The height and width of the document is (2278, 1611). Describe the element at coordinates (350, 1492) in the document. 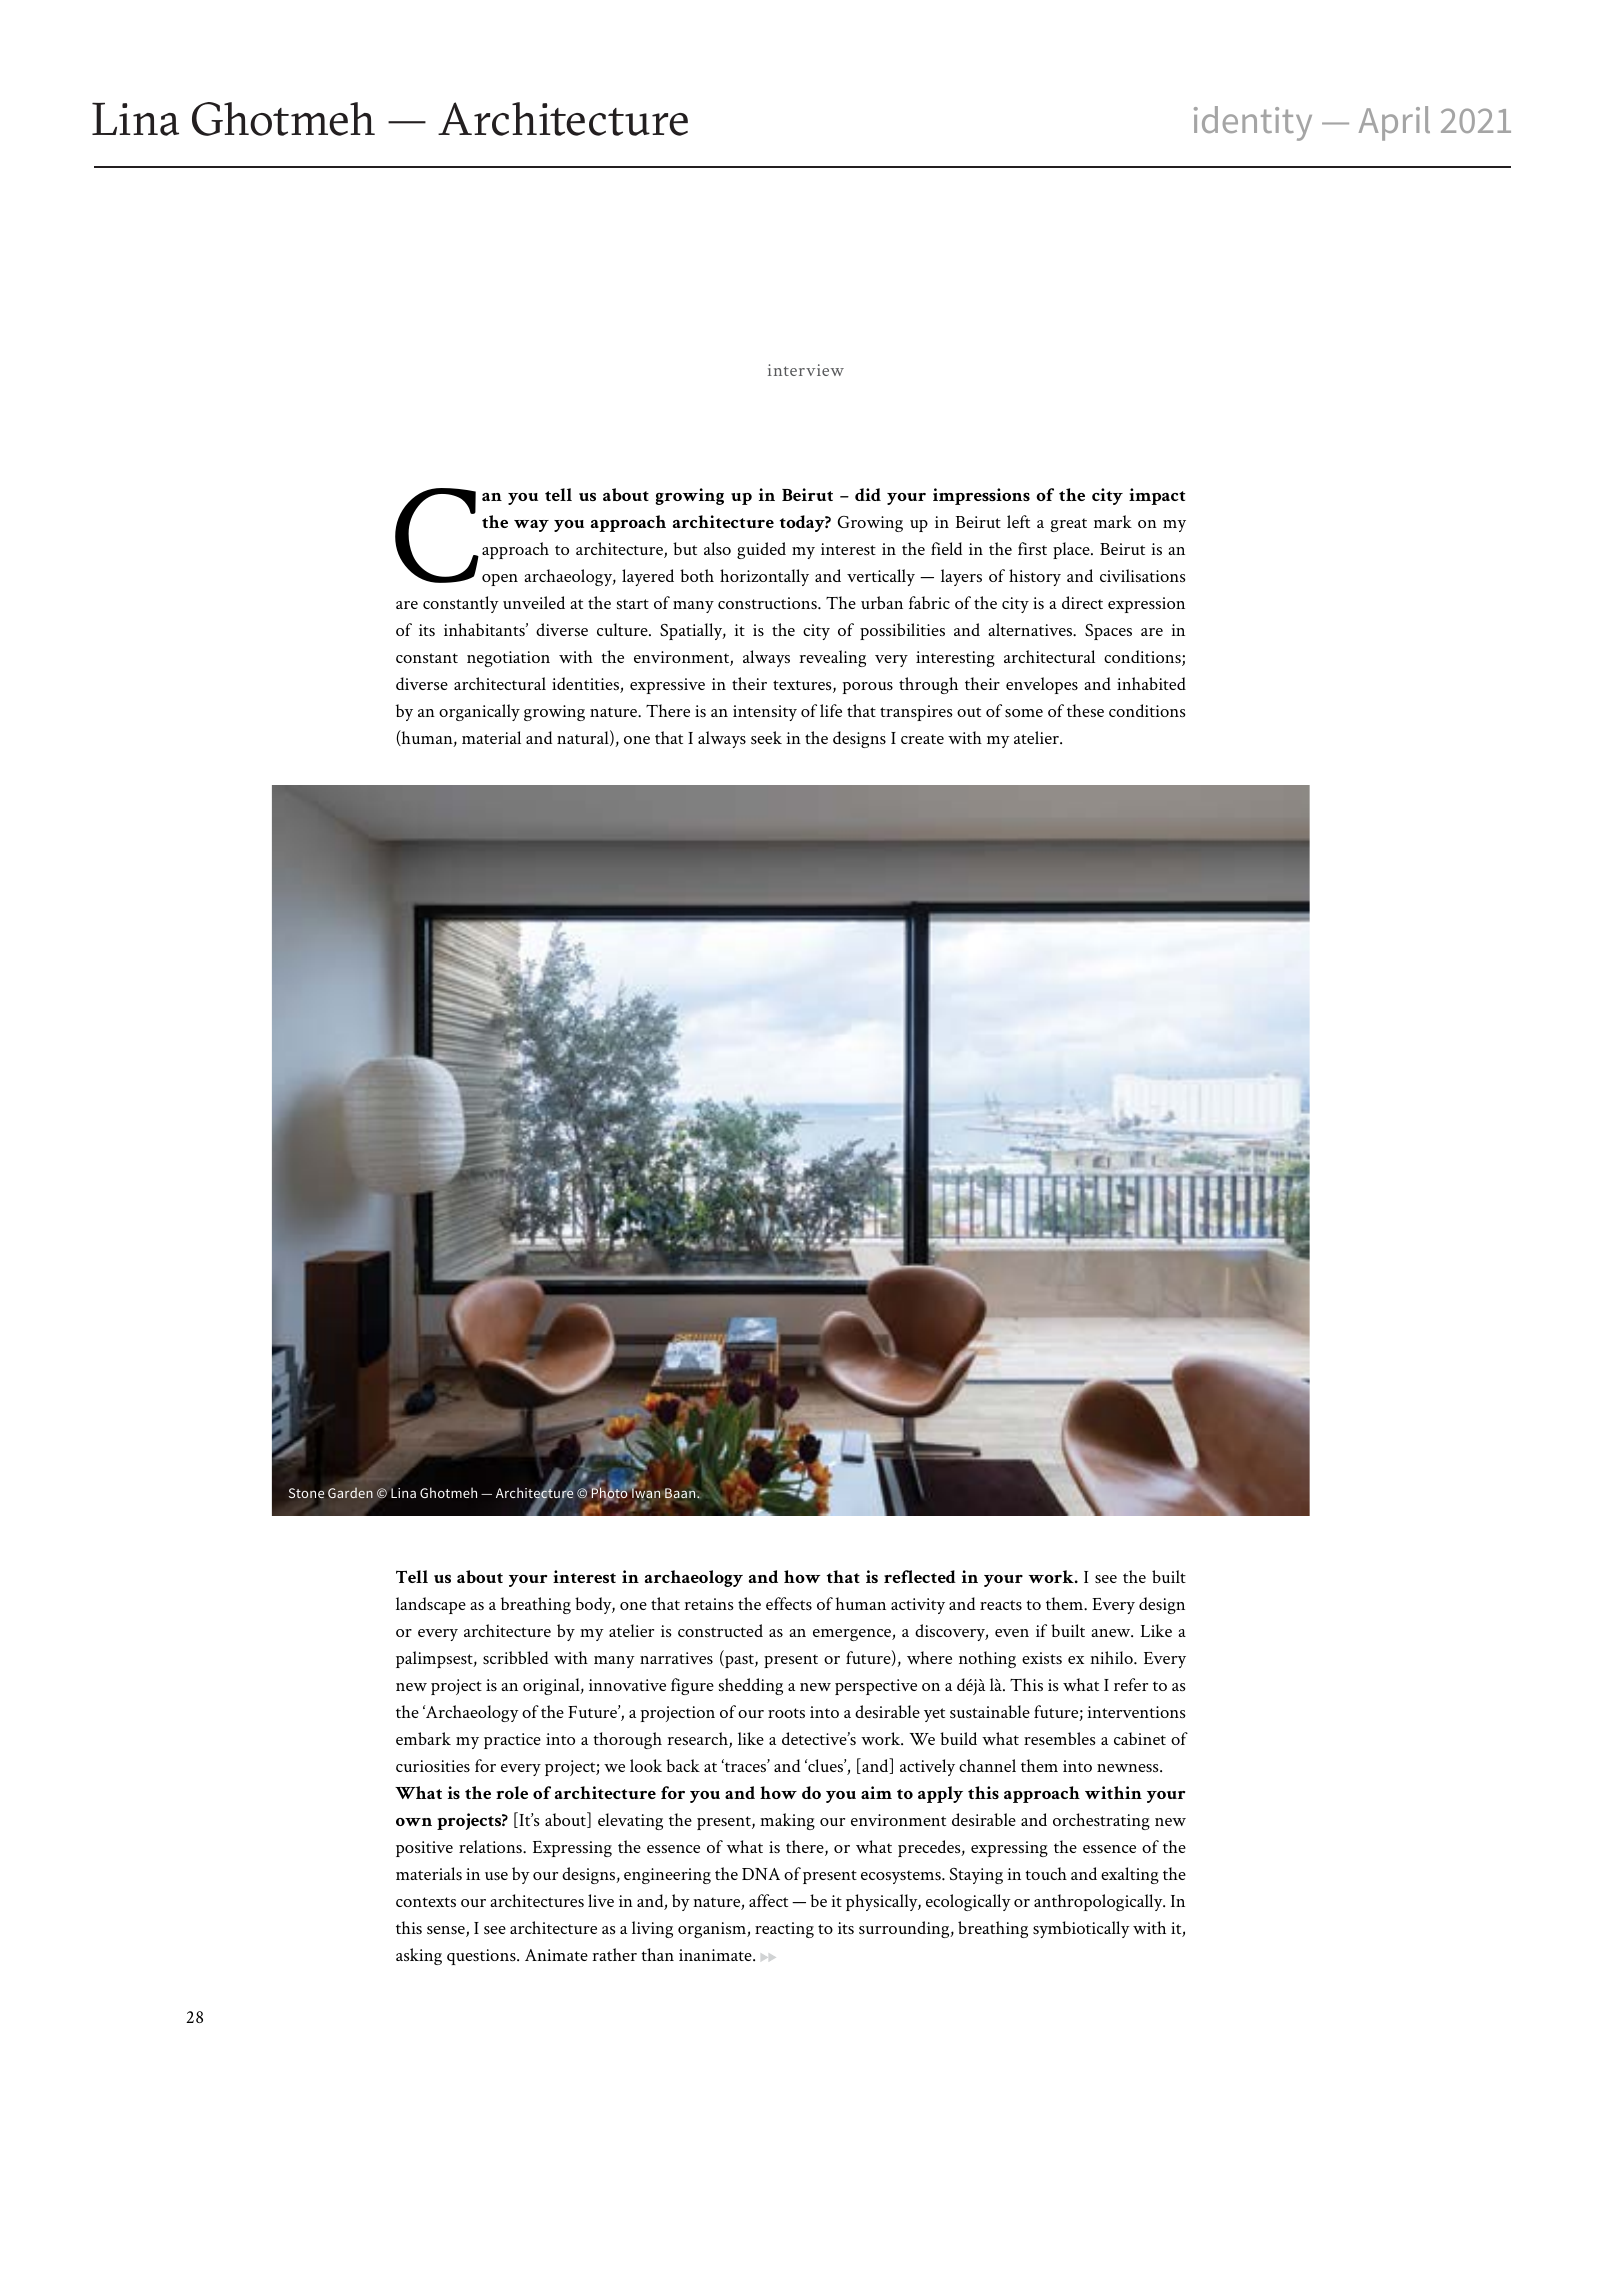

I see `Garden` at that location.
